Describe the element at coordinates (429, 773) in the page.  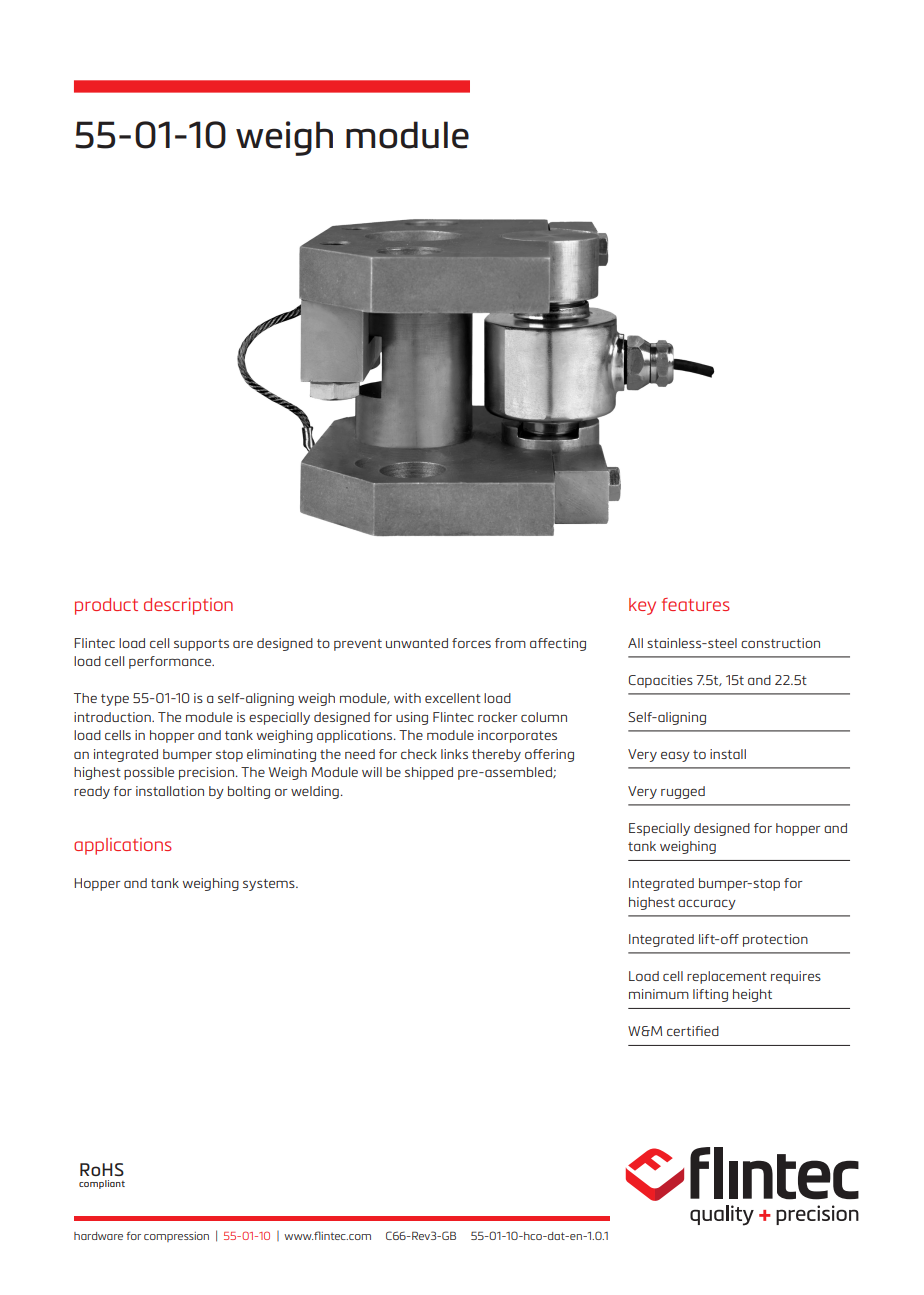
I see `shipped` at that location.
